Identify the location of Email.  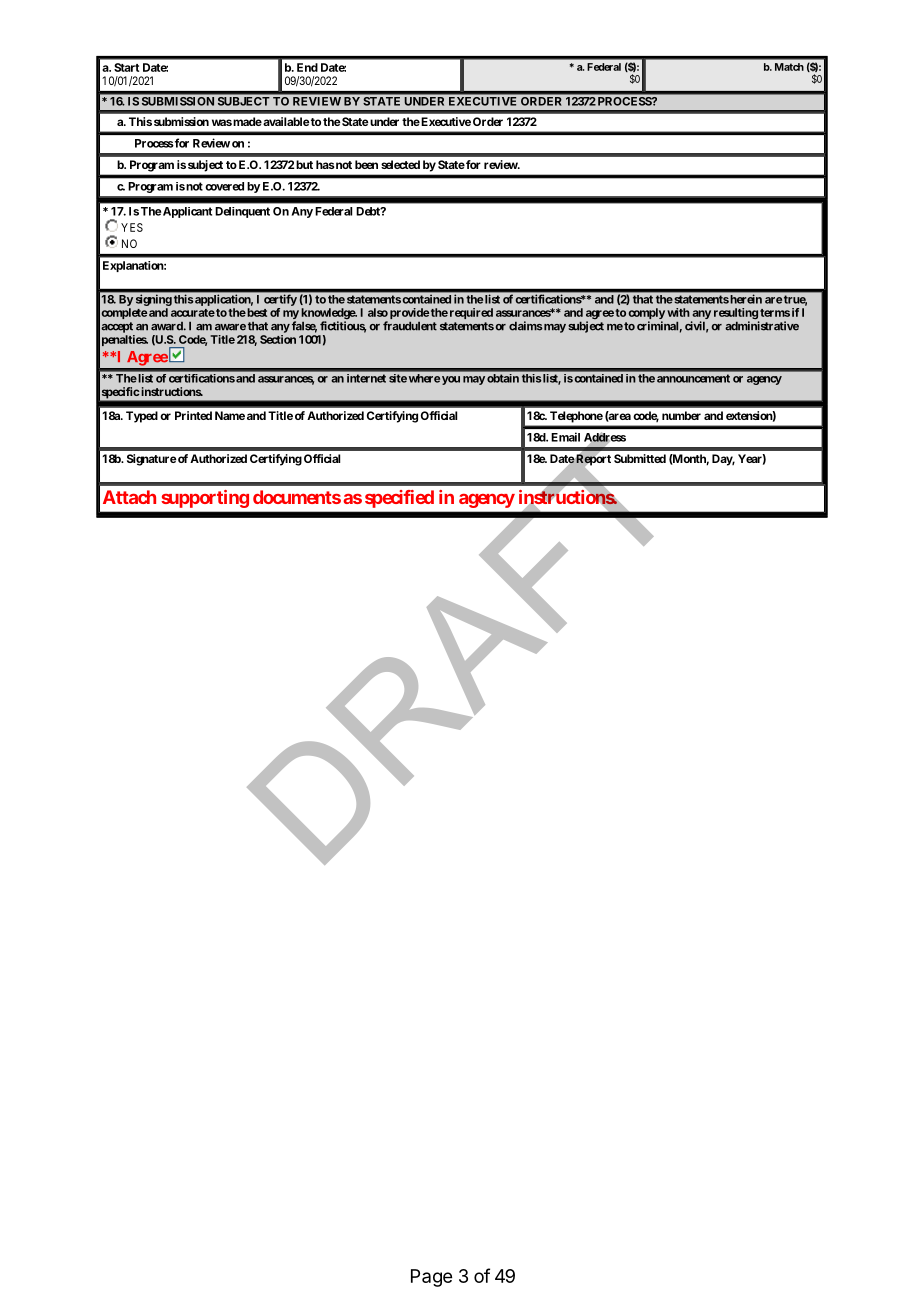
(565, 437).
